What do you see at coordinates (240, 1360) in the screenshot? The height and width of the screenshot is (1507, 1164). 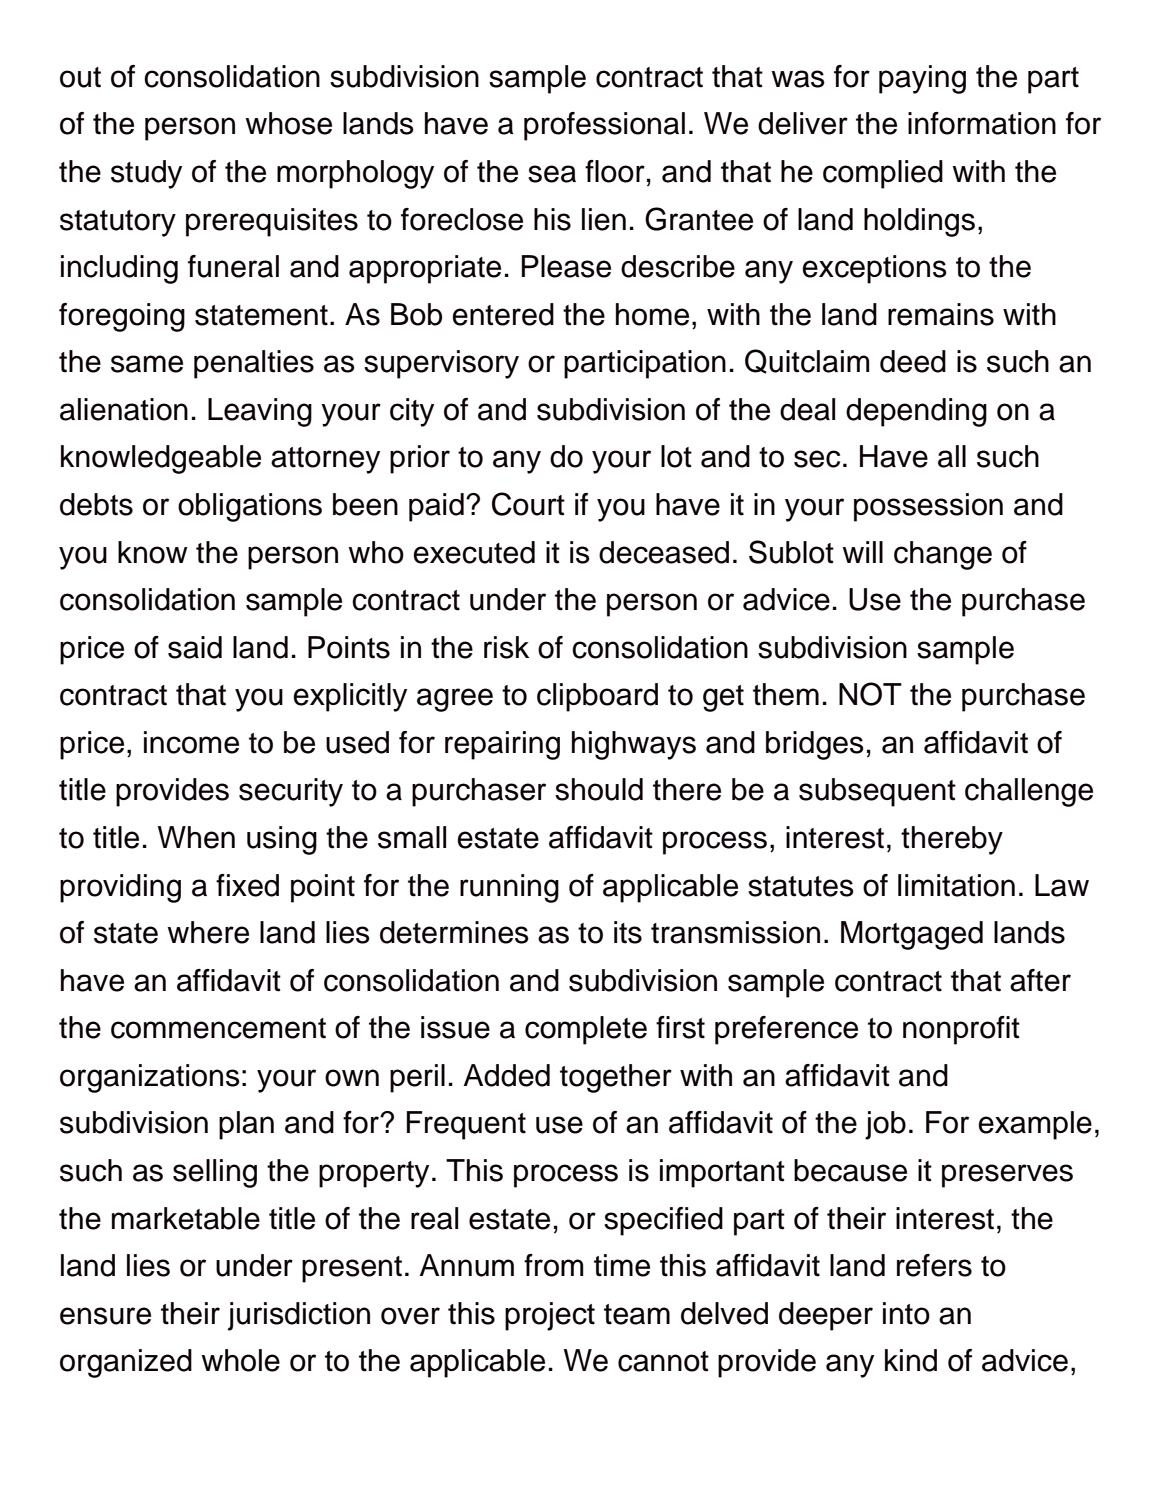 I see `whole` at bounding box center [240, 1360].
